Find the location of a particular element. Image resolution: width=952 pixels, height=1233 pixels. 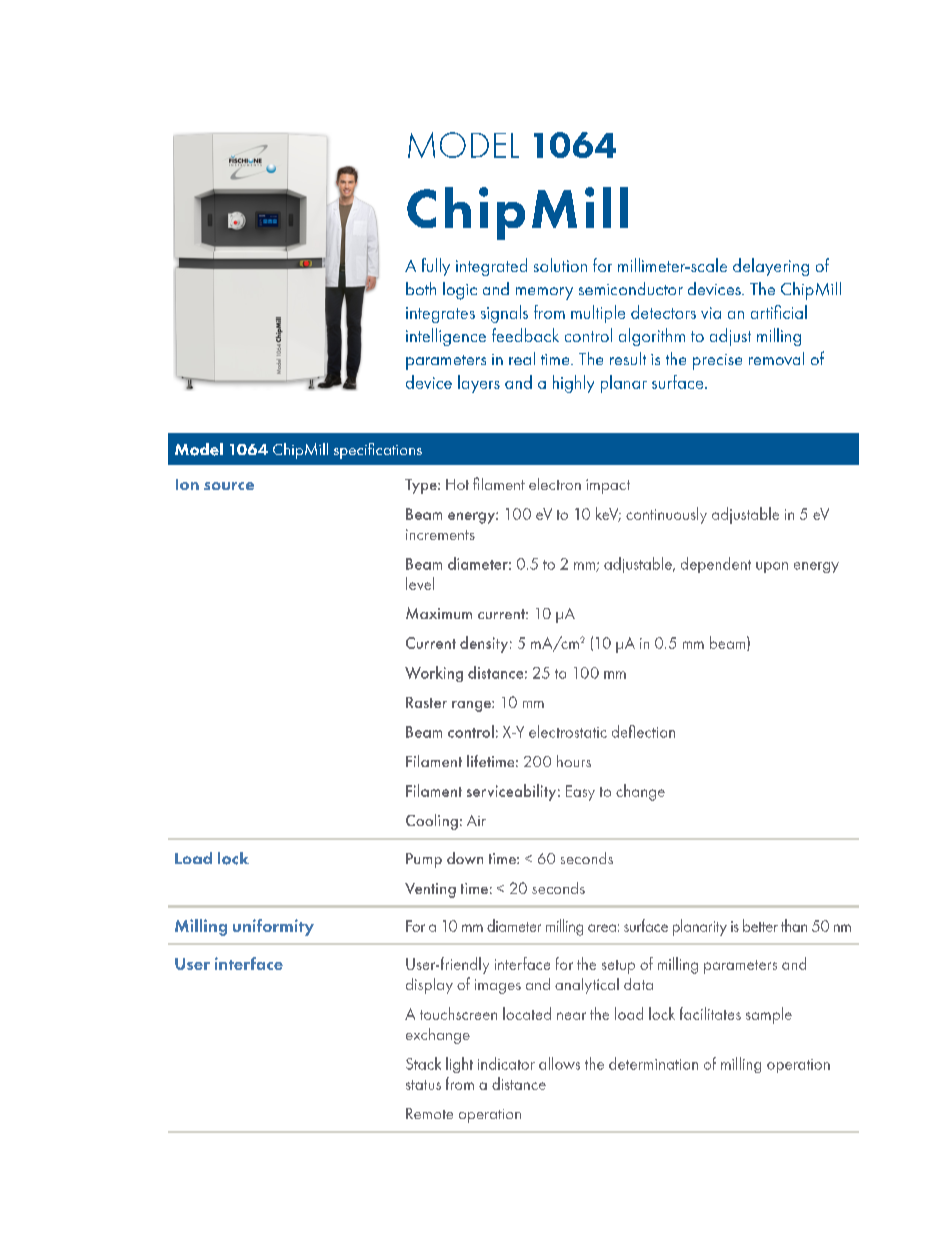

via is located at coordinates (711, 313).
